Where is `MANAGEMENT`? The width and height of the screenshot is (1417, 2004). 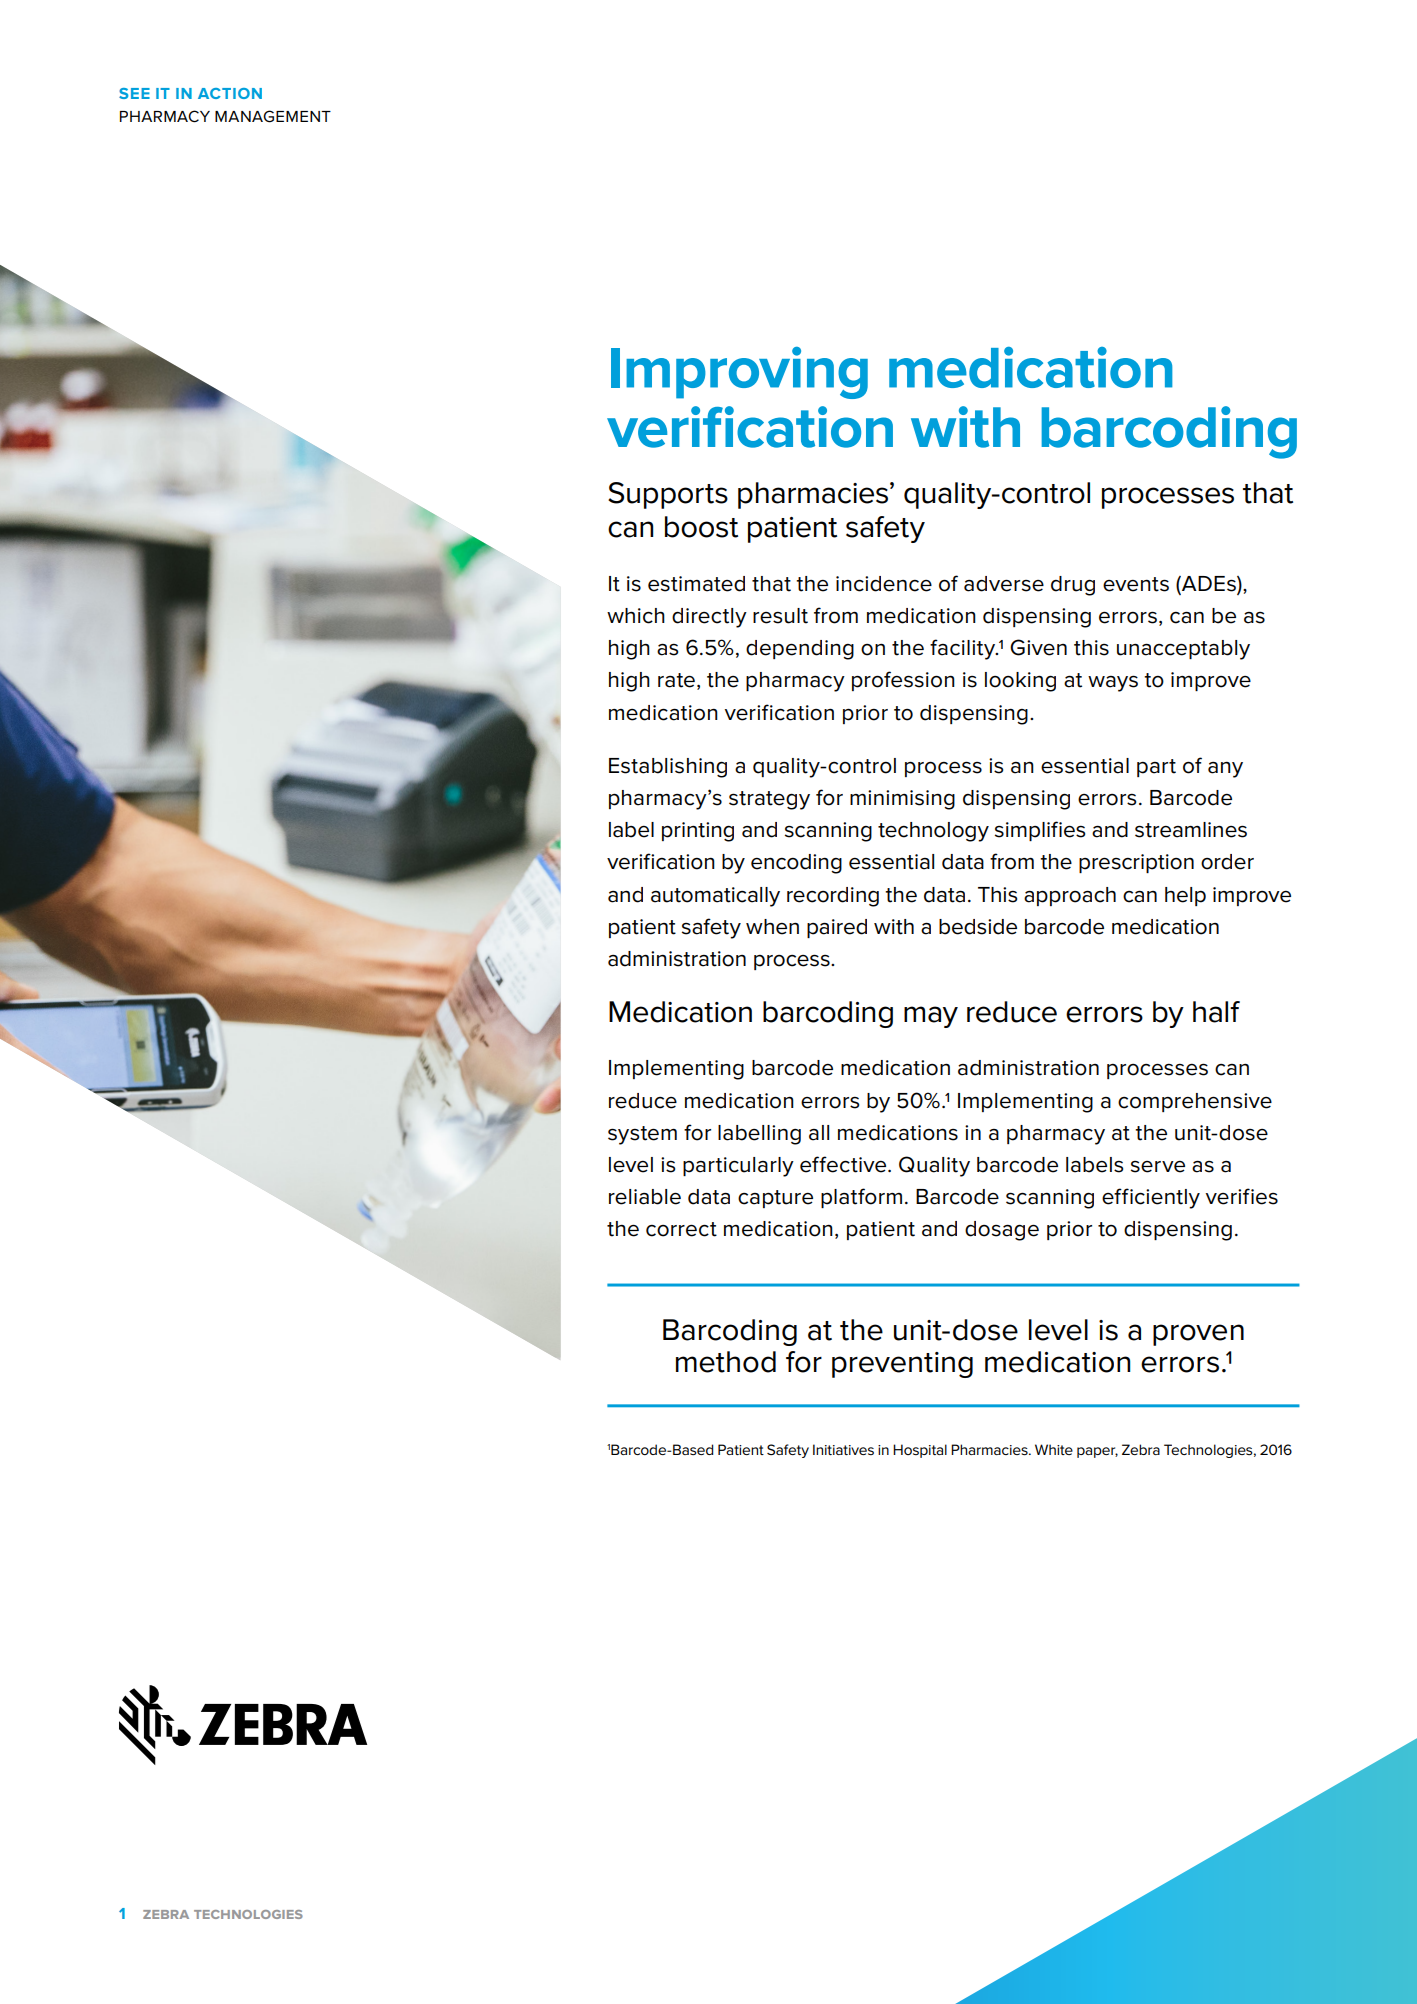
MANAGEMENT is located at coordinates (273, 116).
